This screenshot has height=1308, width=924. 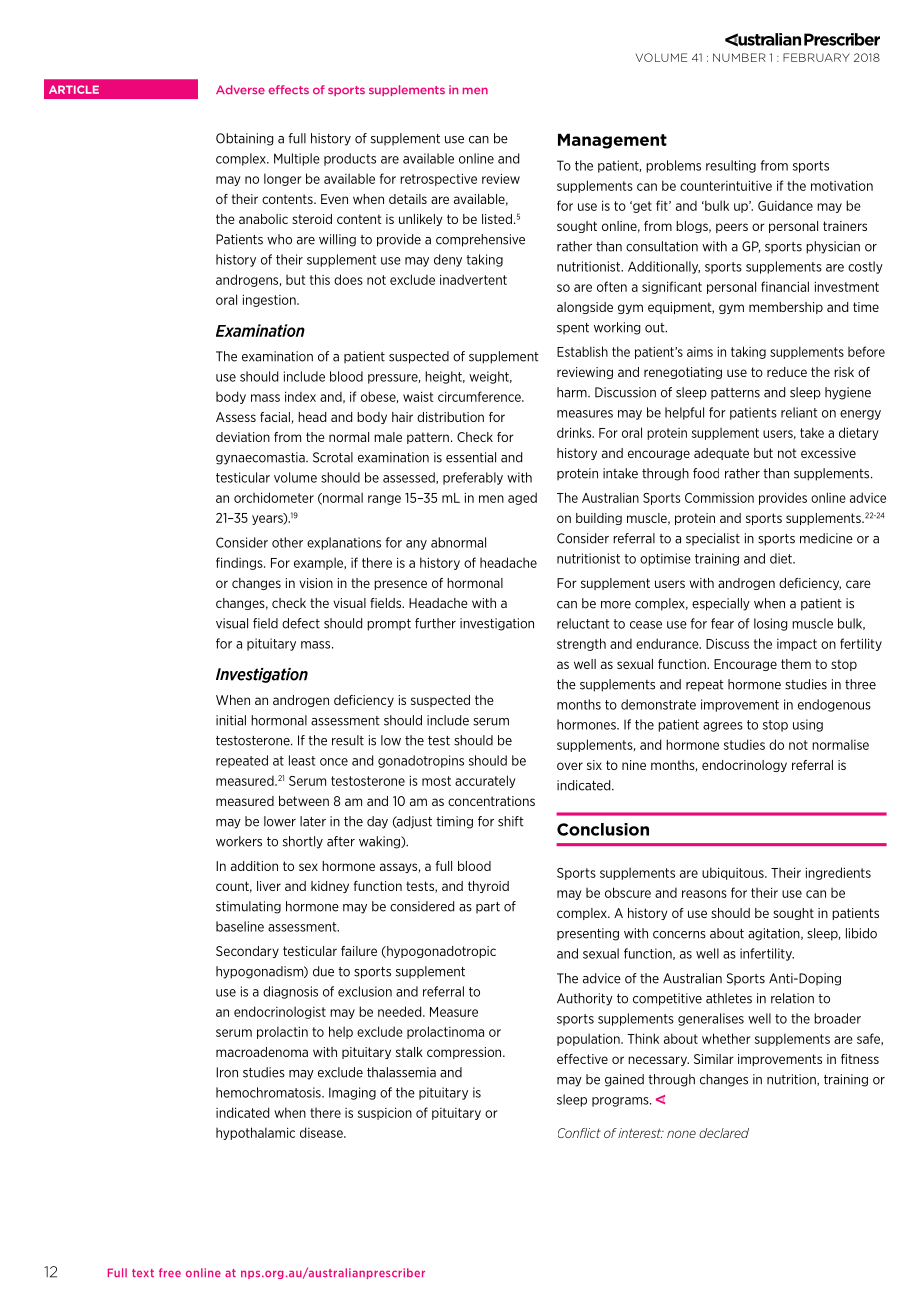 What do you see at coordinates (796, 664) in the screenshot?
I see `them` at bounding box center [796, 664].
